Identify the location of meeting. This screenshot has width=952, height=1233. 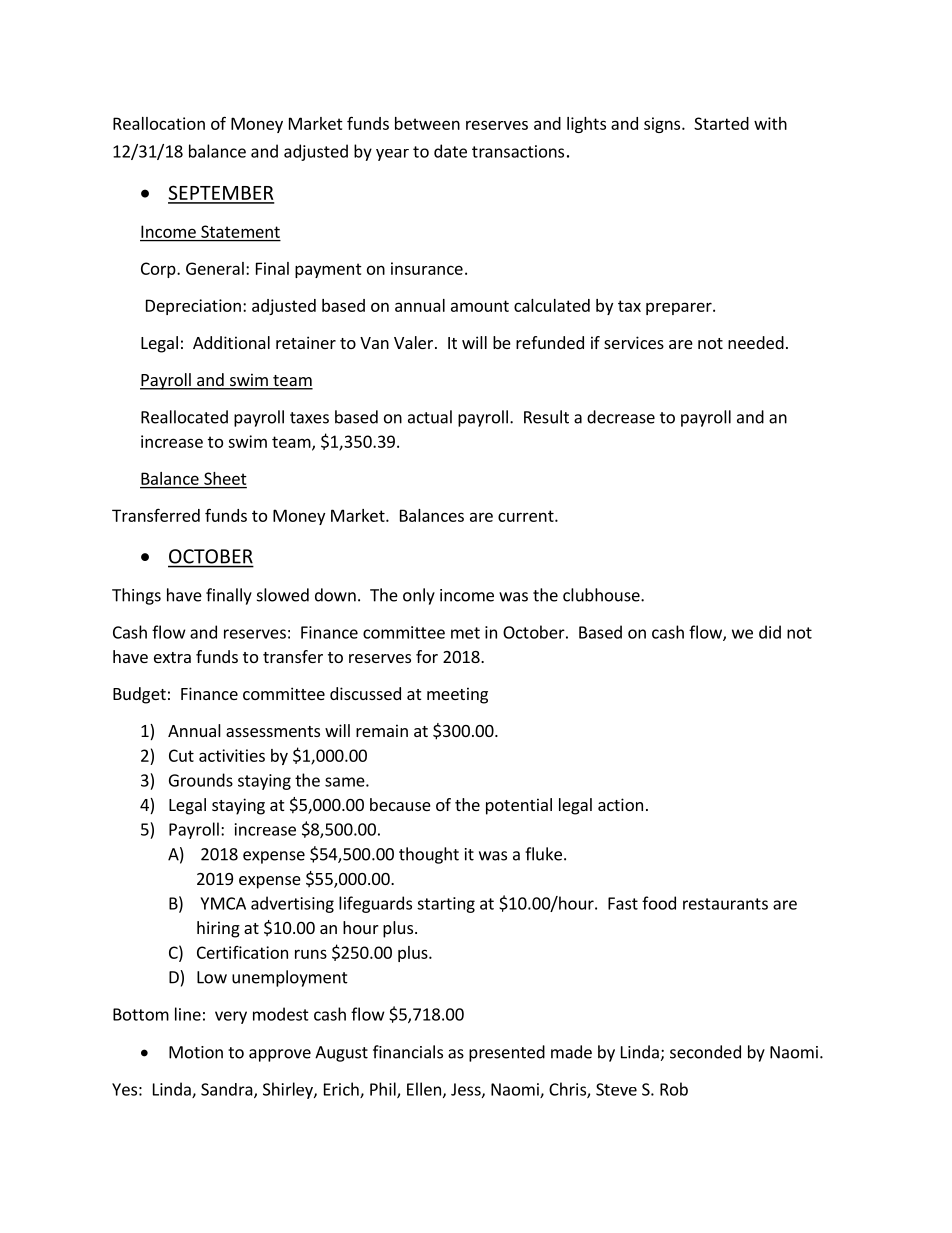
(457, 695).
